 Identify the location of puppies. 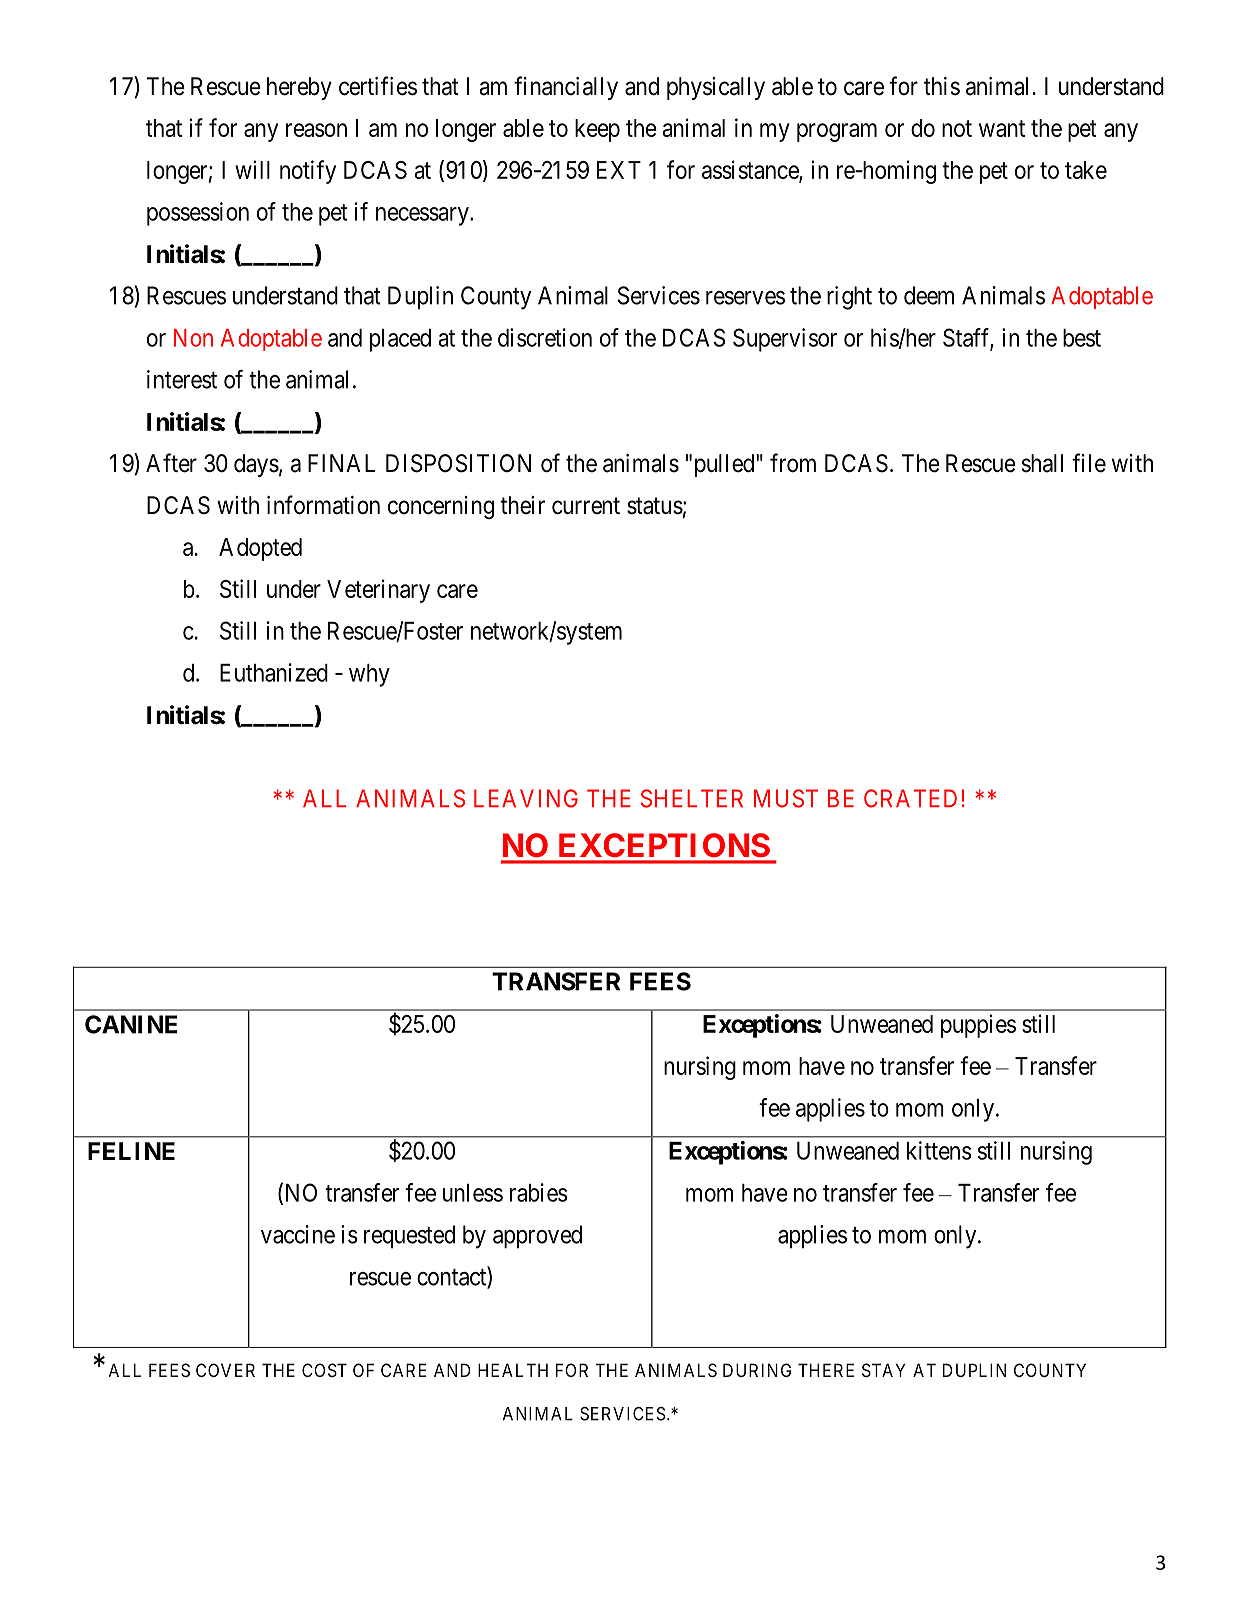
(978, 1026).
